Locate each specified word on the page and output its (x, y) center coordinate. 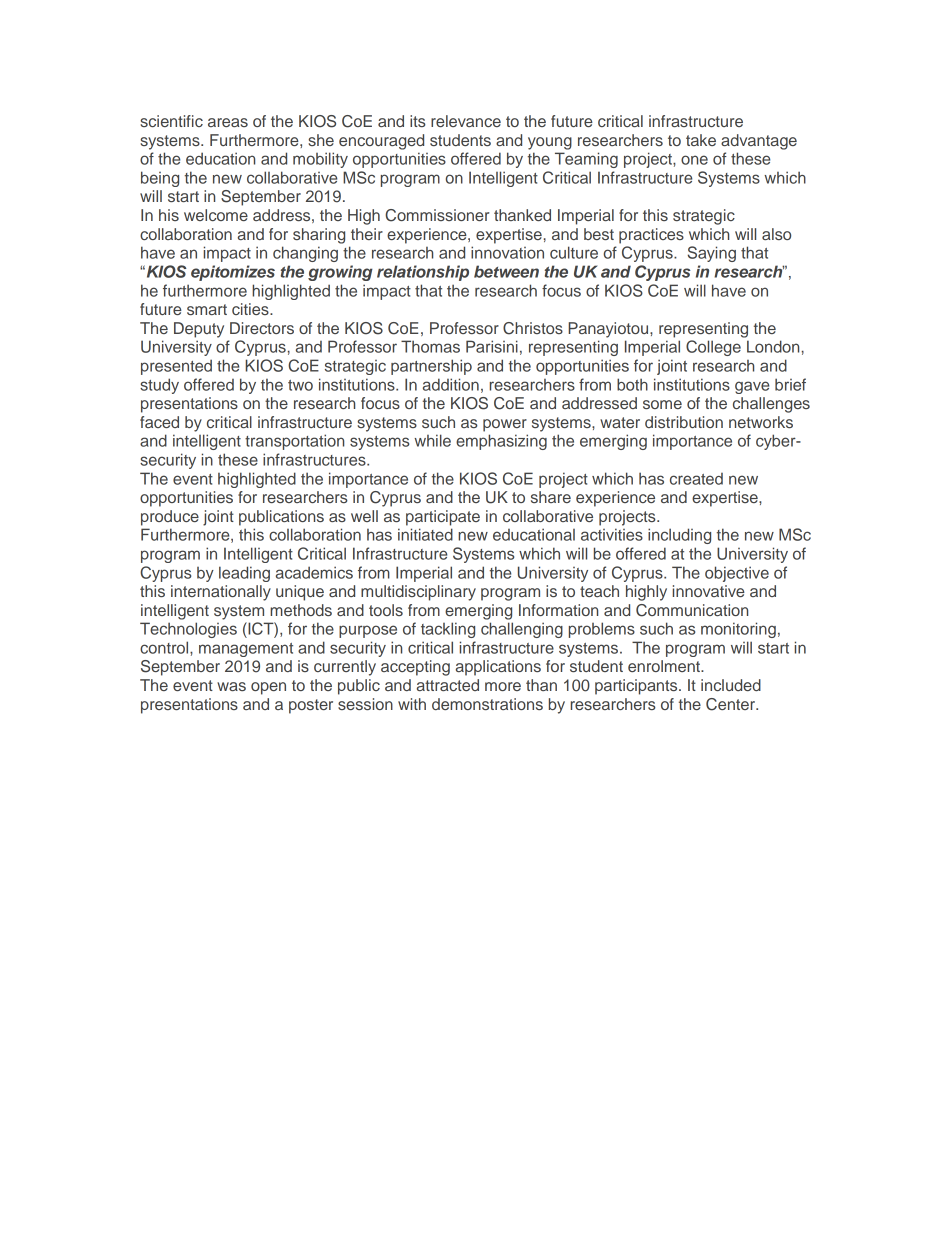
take (701, 140)
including (679, 536)
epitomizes (233, 273)
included (731, 685)
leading (244, 574)
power (505, 425)
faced (159, 422)
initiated (425, 534)
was (231, 686)
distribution (684, 422)
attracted (448, 685)
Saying (712, 254)
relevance (466, 121)
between (506, 271)
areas (228, 122)
